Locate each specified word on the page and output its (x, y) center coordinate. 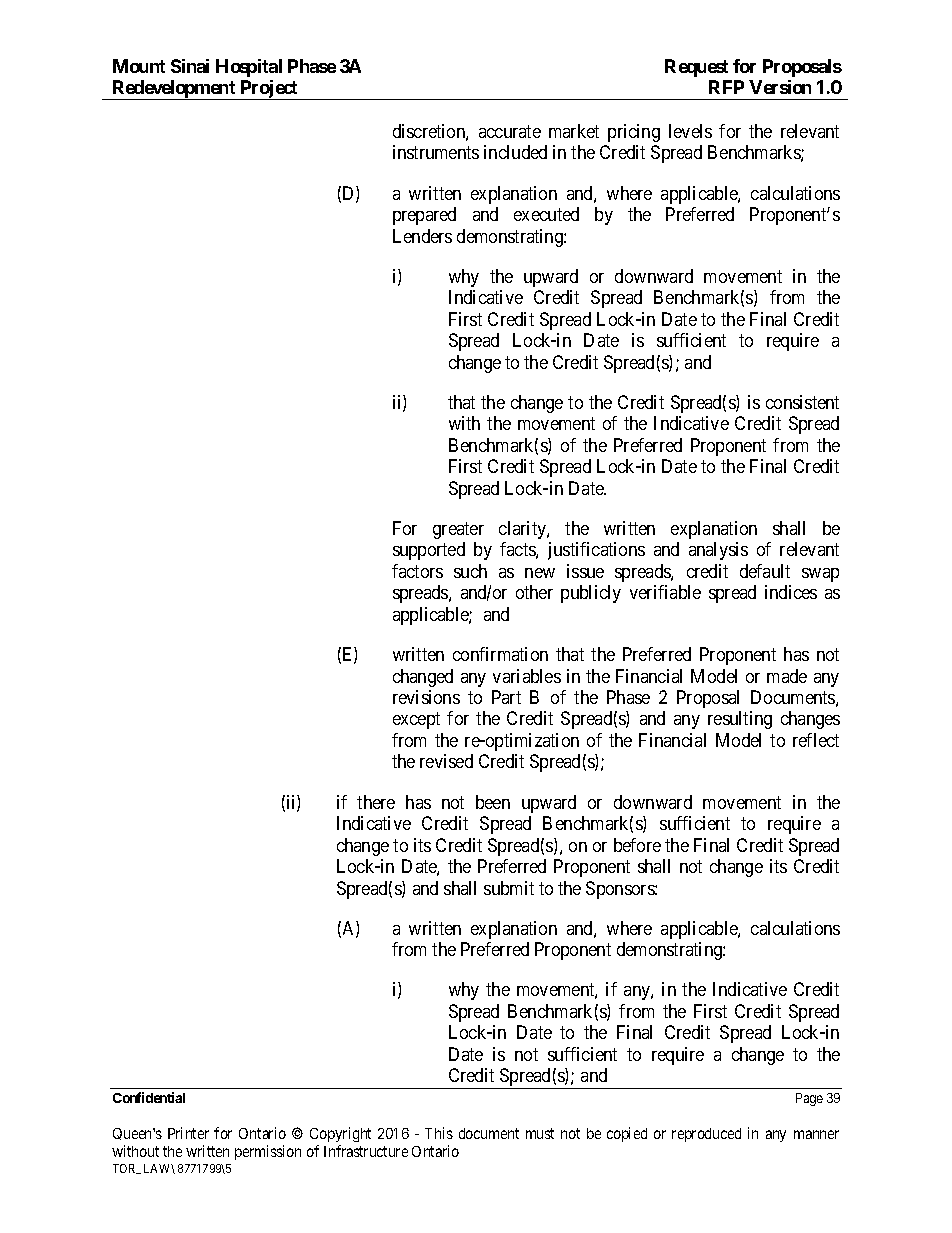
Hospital (249, 68)
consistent (802, 402)
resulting (740, 720)
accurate (510, 131)
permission (268, 1152)
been (493, 802)
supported (429, 551)
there (376, 802)
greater (458, 530)
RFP (726, 87)
